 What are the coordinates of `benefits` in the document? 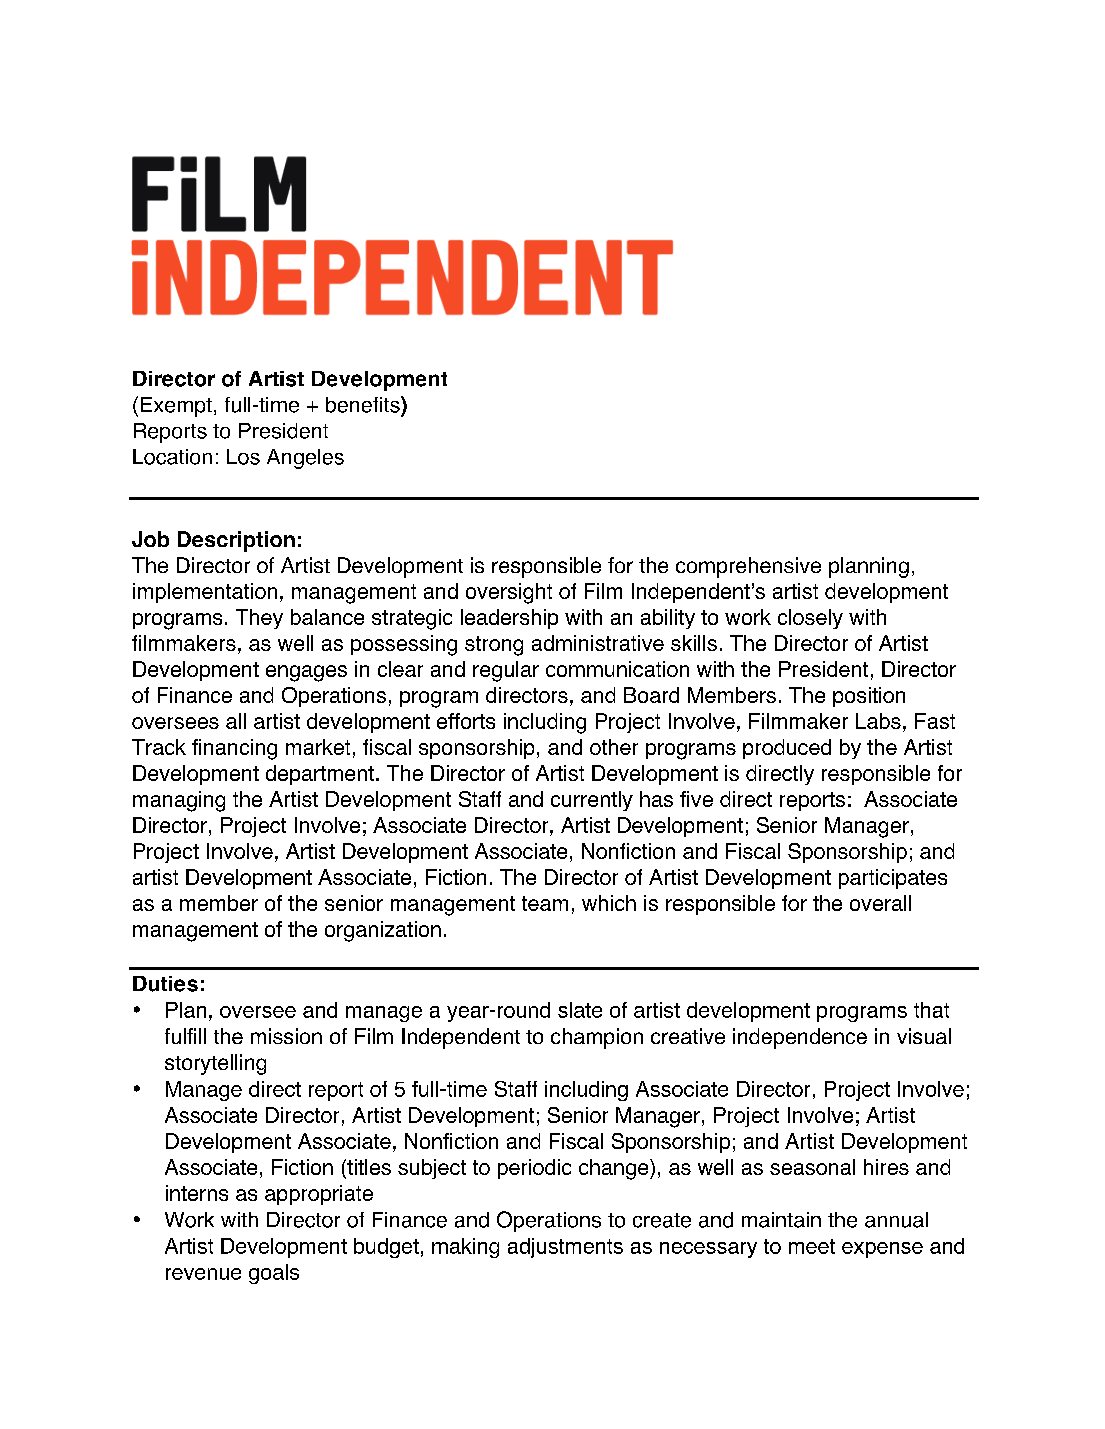 It's located at (364, 404).
